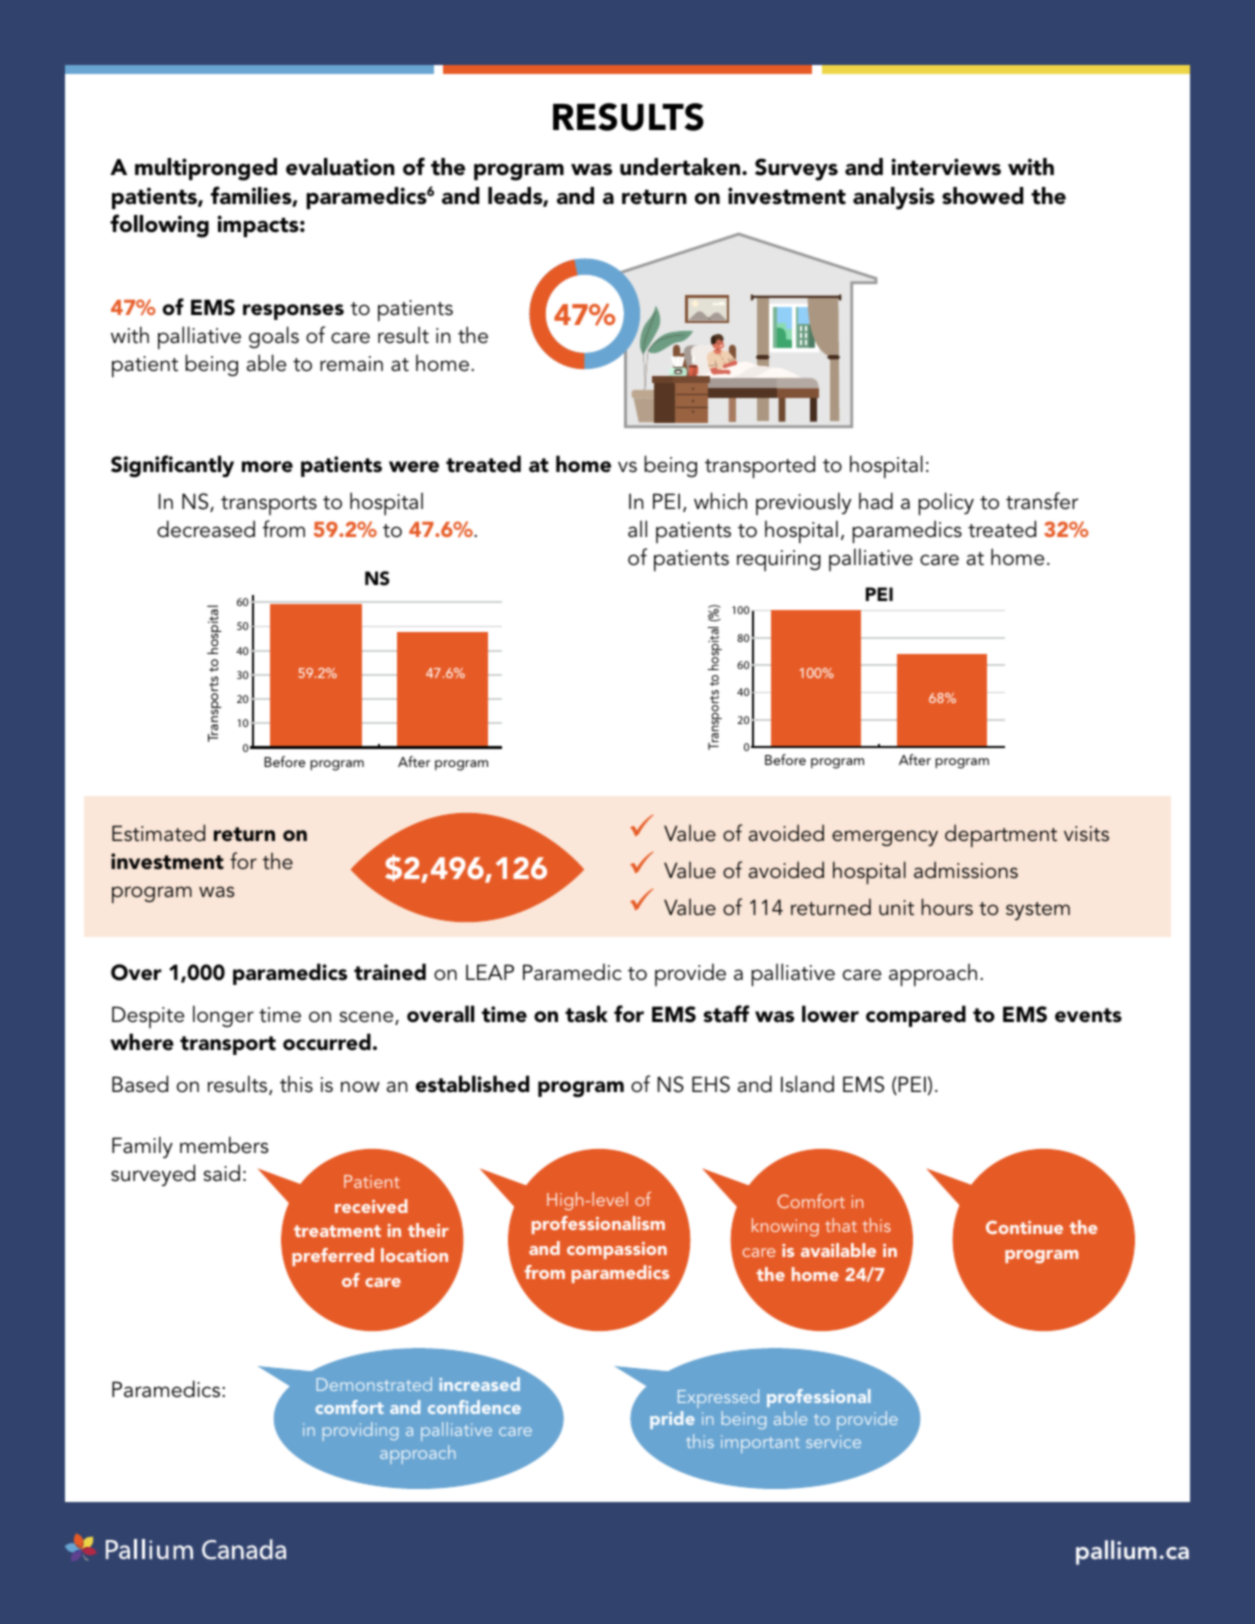 This page has width=1255, height=1624. Describe the element at coordinates (223, 1016) in the page. I see `longer` at that location.
